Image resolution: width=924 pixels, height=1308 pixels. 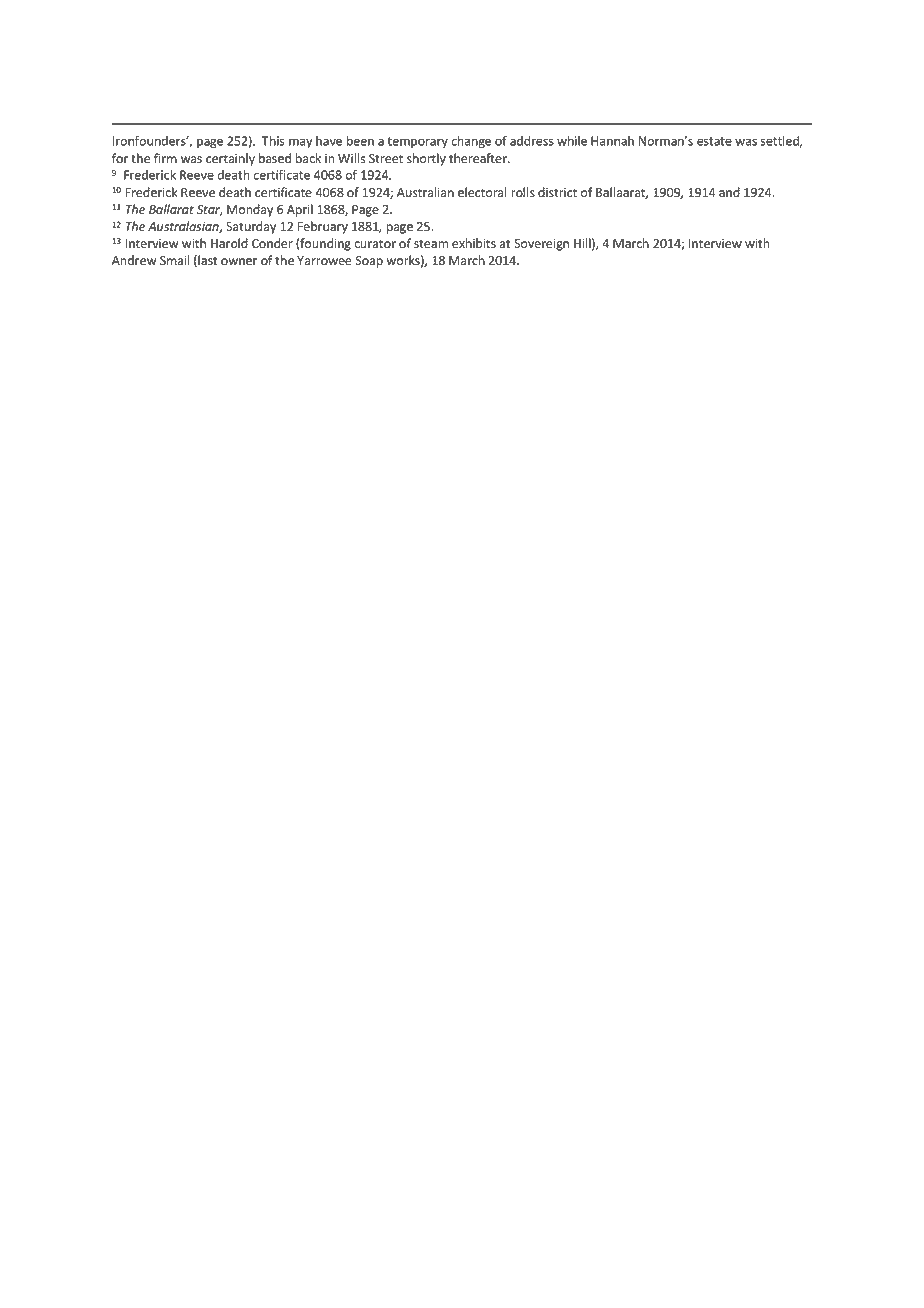 What do you see at coordinates (425, 192) in the image?
I see `Australian` at bounding box center [425, 192].
